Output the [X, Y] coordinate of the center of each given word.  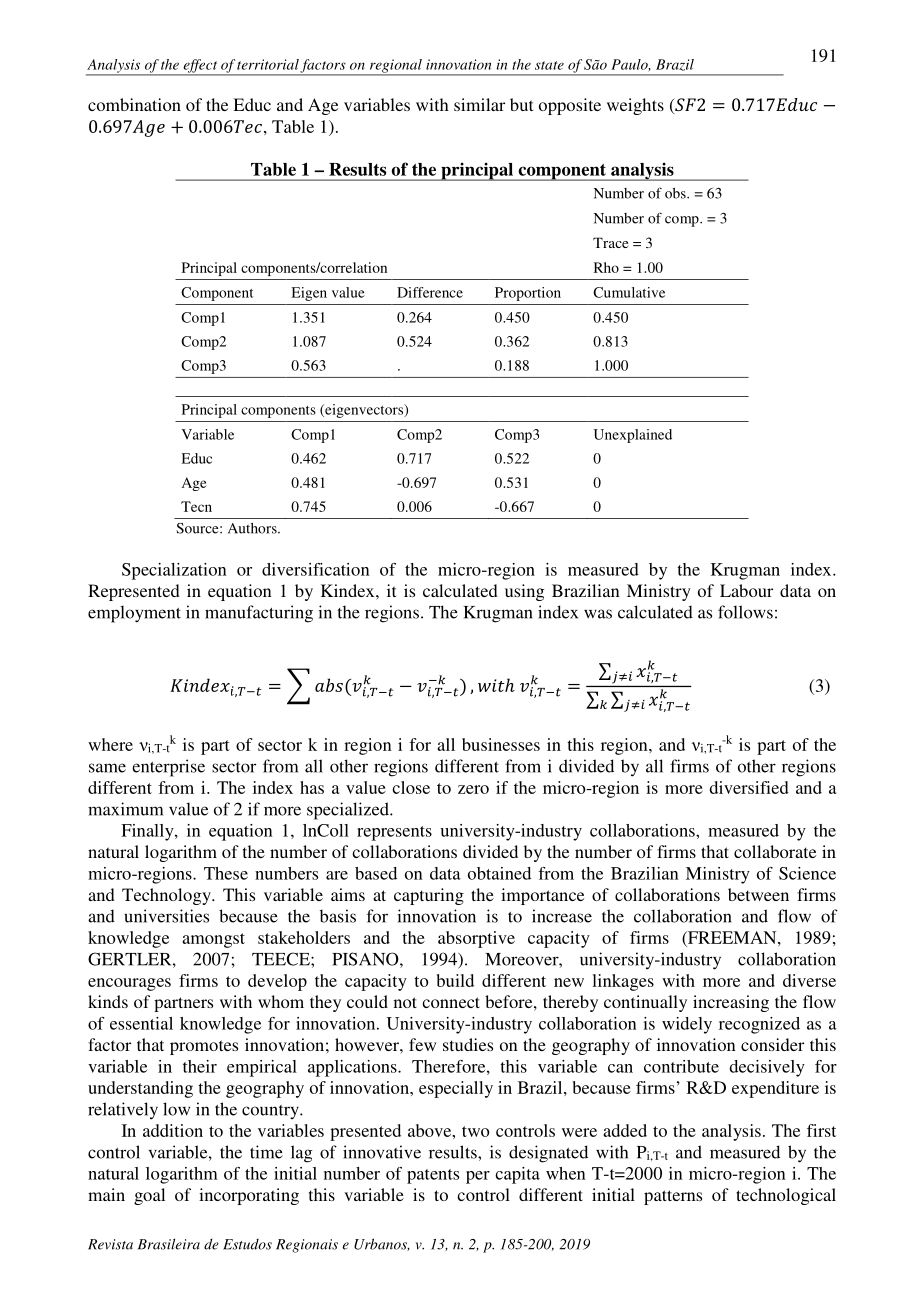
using [524, 592]
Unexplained [633, 436]
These [226, 873]
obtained [499, 873]
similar [479, 104]
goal [149, 1196]
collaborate [775, 851]
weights [635, 106]
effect [200, 67]
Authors [253, 528]
